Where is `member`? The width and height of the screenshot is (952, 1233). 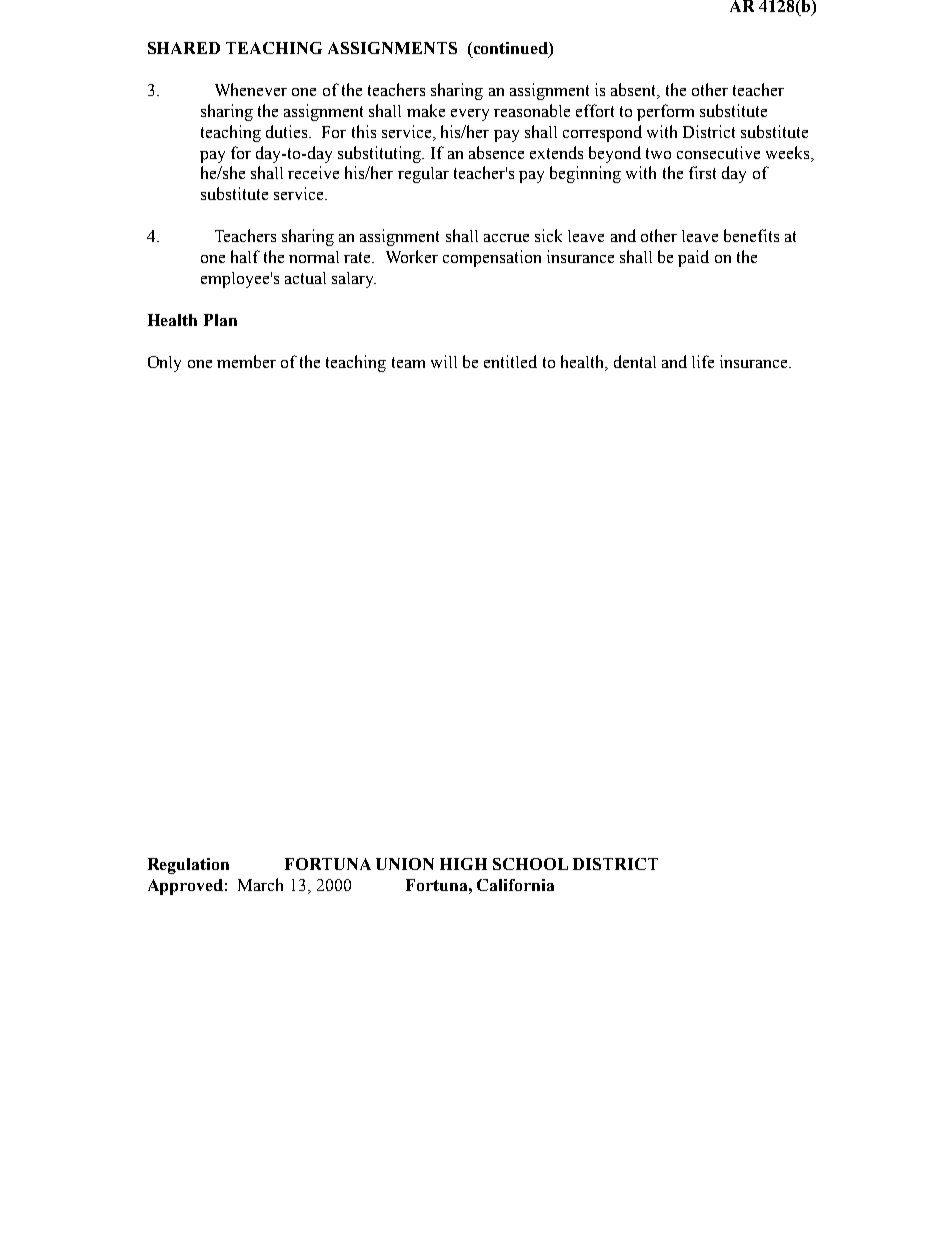 member is located at coordinates (246, 361).
